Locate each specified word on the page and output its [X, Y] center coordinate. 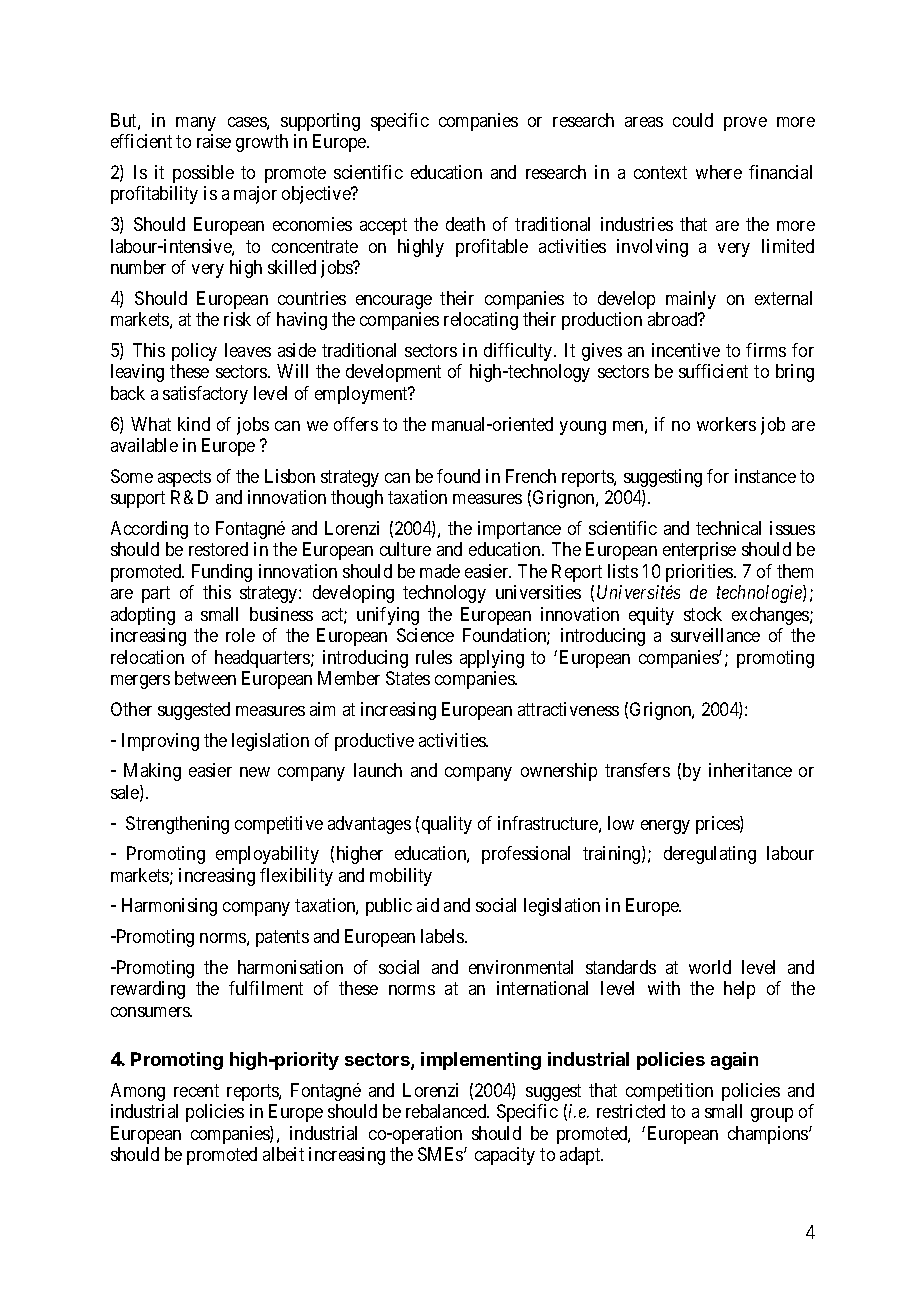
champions [769, 1135]
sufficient [713, 371]
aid [428, 905]
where [719, 172]
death [465, 224]
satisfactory [205, 395]
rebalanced [447, 1111]
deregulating [710, 855]
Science [425, 635]
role [240, 635]
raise [214, 141]
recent [196, 1090]
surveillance [715, 635]
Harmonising [169, 907]
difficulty [519, 352]
